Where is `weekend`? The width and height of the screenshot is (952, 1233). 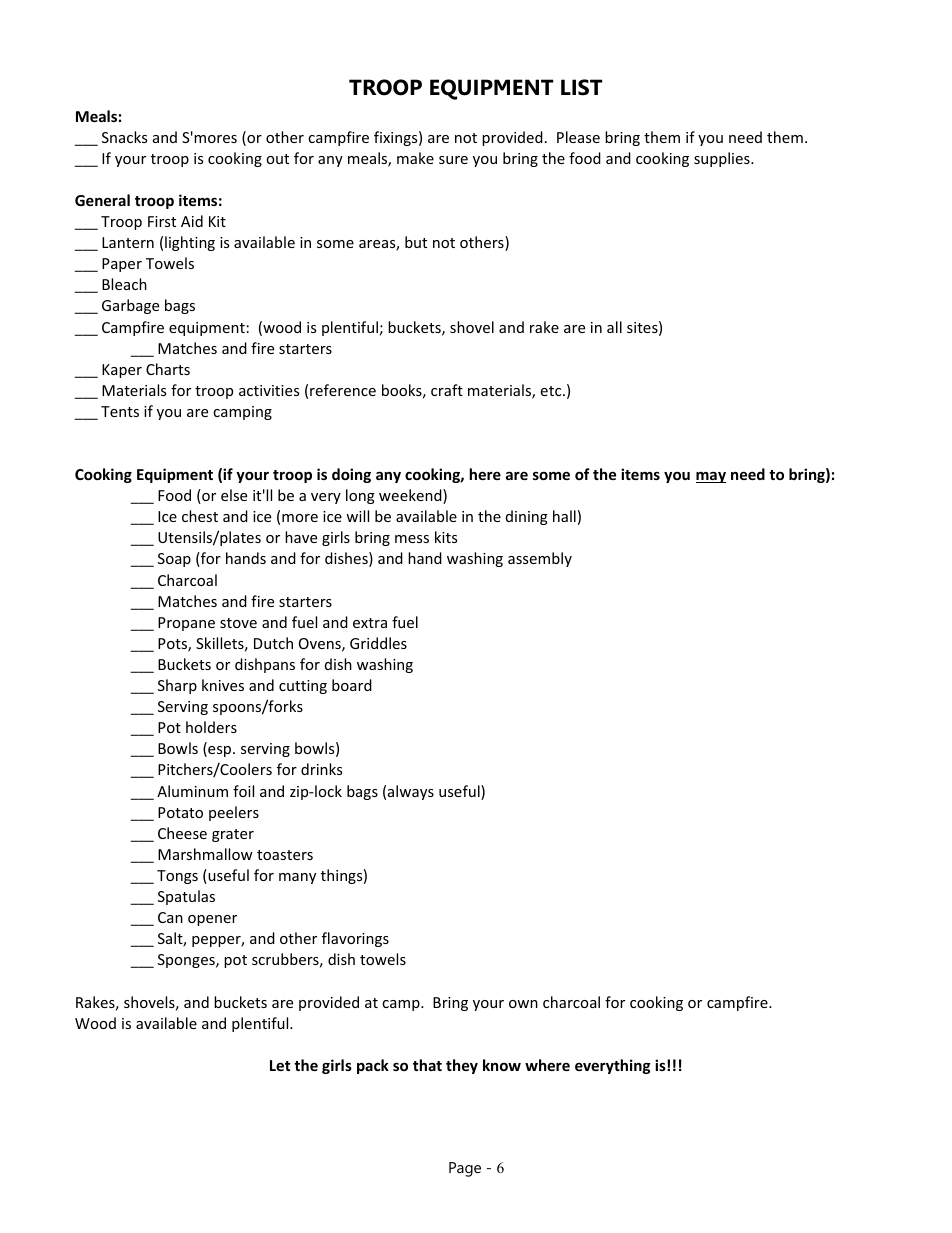 weekend is located at coordinates (411, 496).
